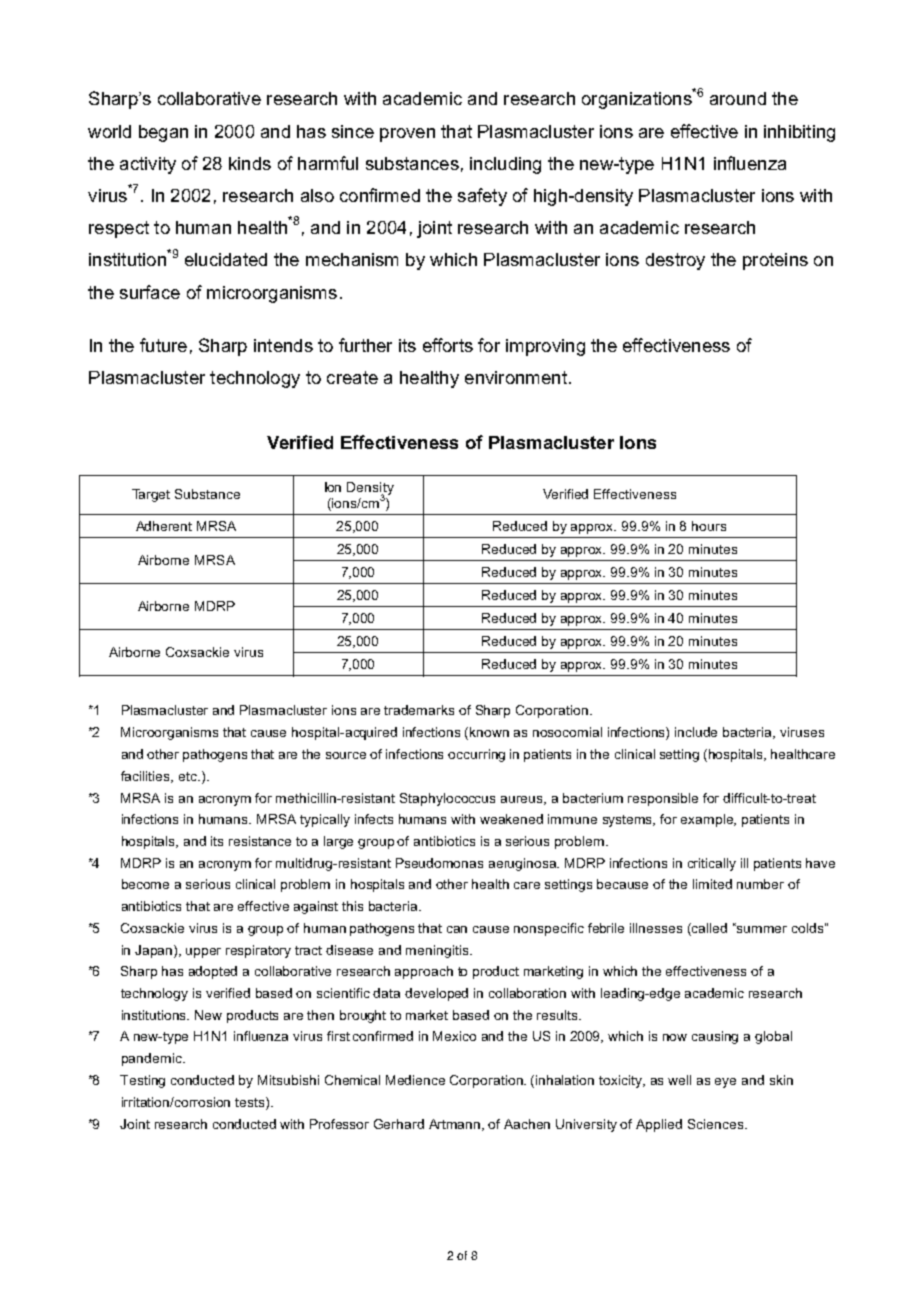  I want to click on Testing, so click(142, 1081).
